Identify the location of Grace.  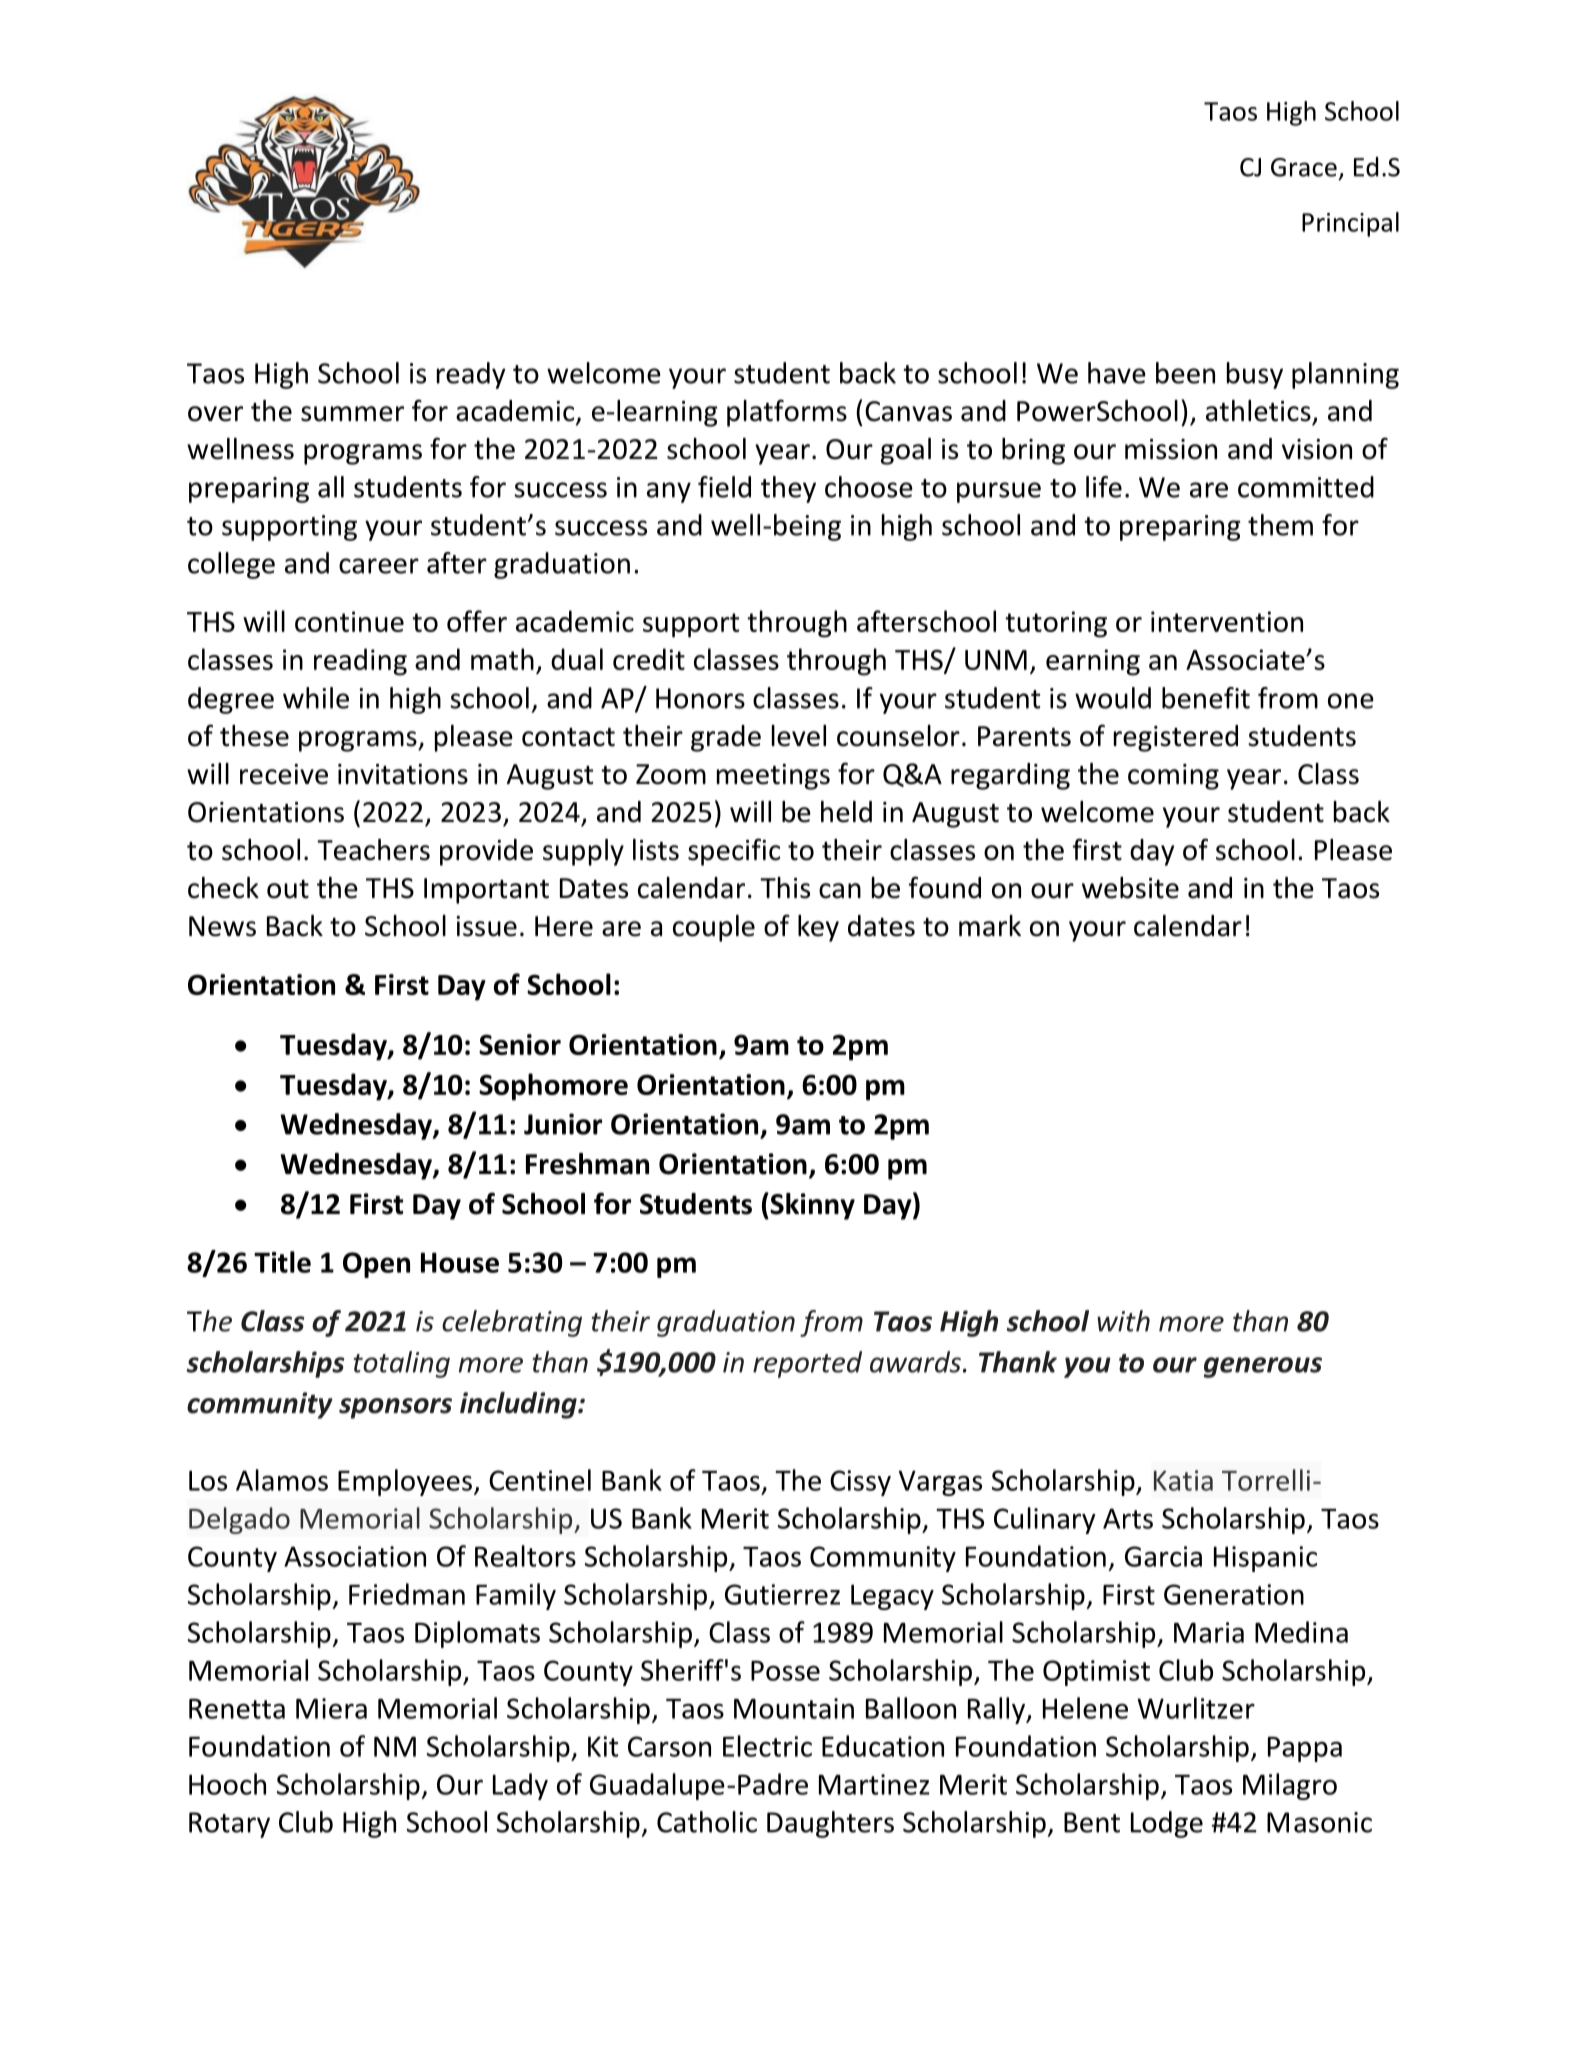
(1304, 167).
